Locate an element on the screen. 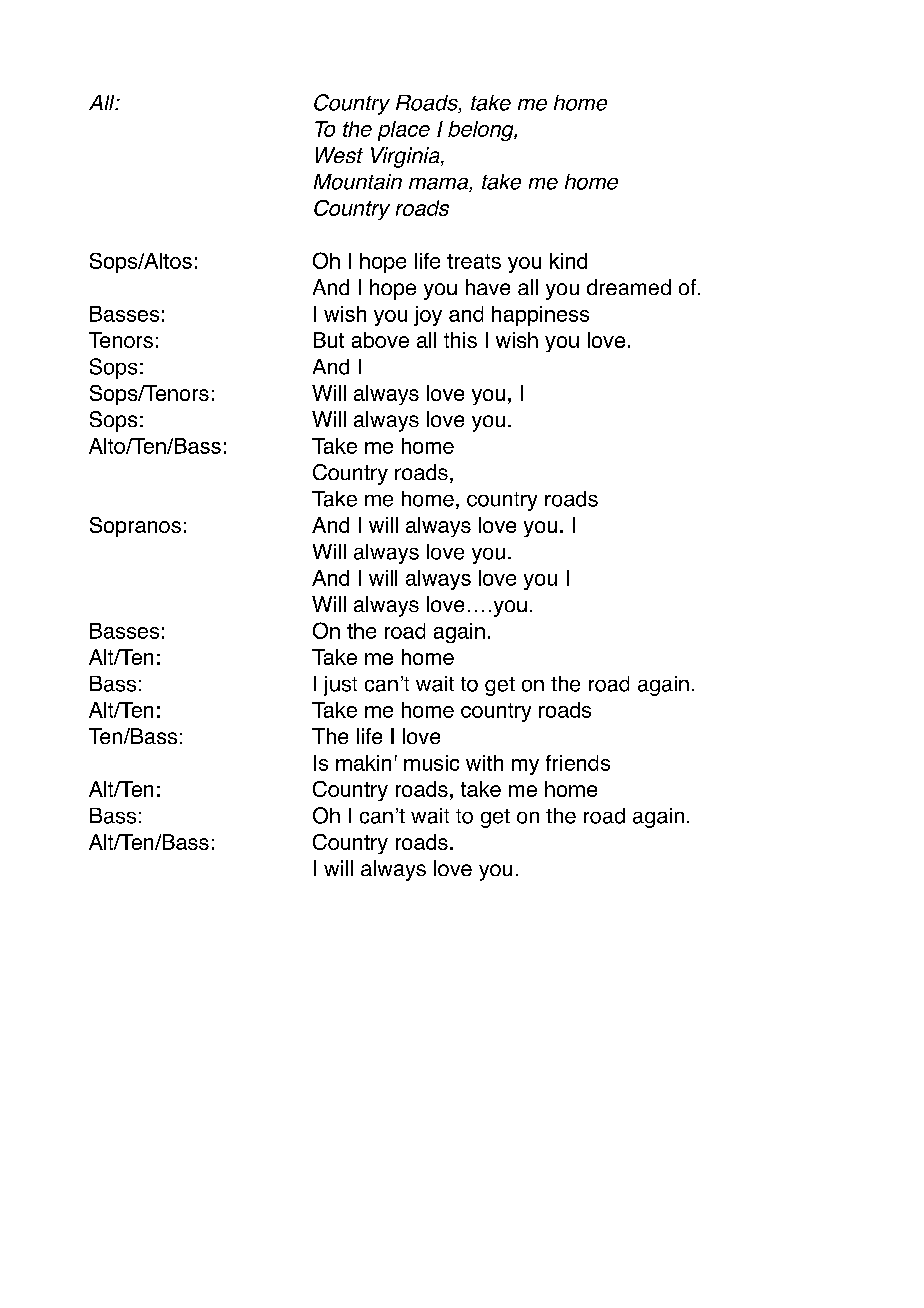 Image resolution: width=924 pixels, height=1308 pixels. this is located at coordinates (460, 340).
